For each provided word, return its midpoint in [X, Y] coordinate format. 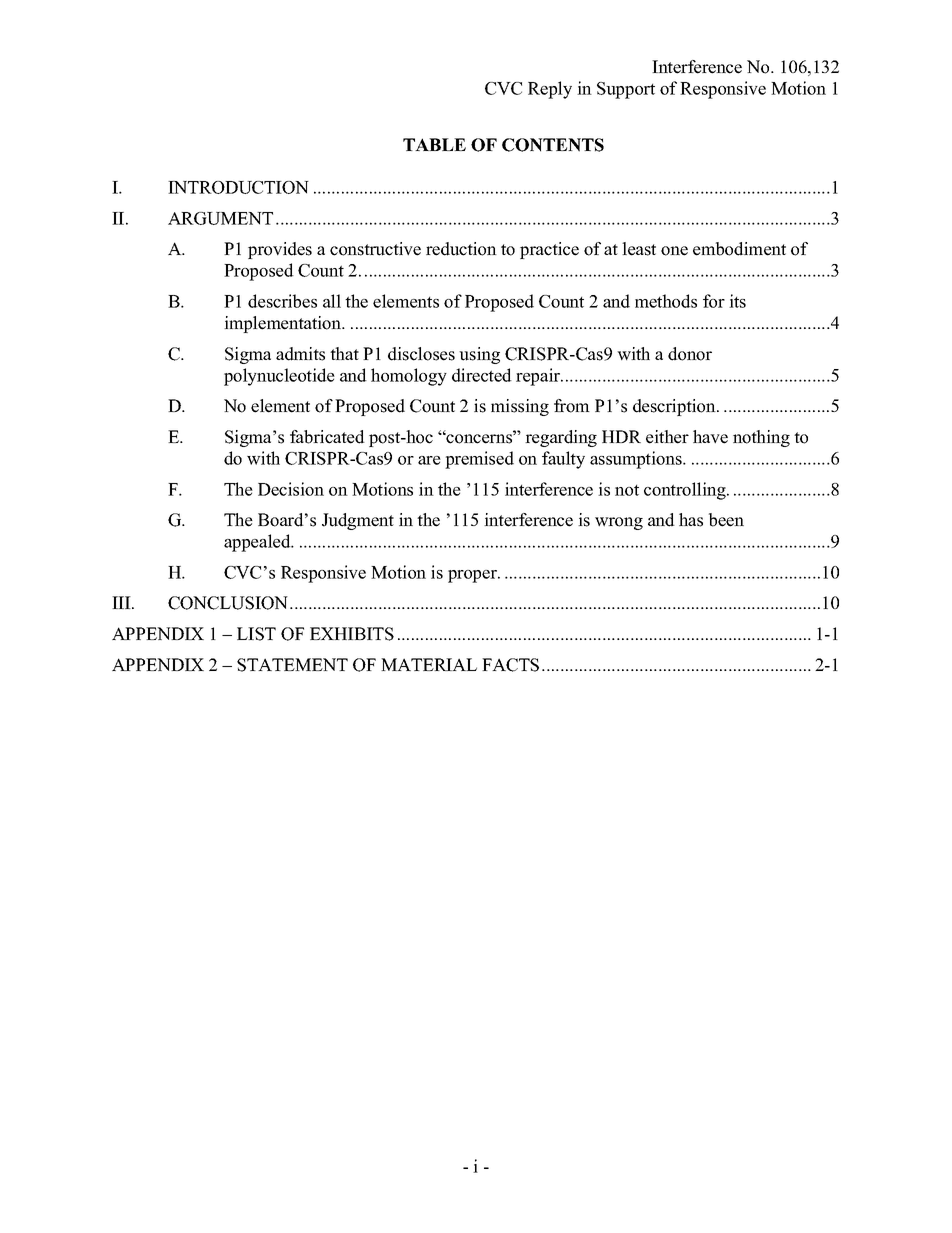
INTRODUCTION [238, 187]
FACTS [510, 665]
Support [626, 90]
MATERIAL [429, 664]
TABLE [434, 144]
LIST [256, 634]
